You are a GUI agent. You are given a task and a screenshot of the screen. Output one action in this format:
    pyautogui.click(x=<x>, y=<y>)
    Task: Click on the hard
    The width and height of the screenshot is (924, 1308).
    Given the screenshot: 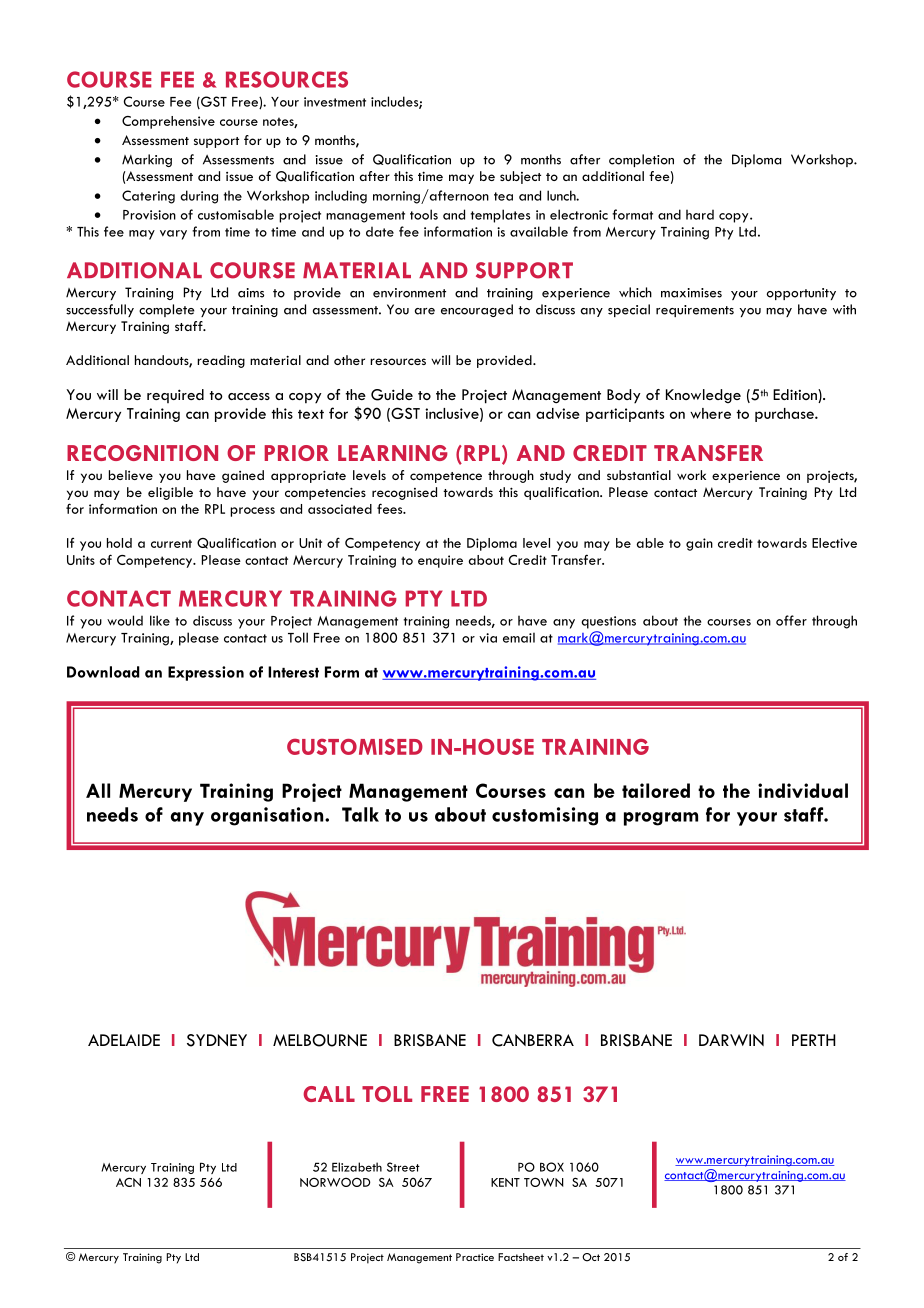 What is the action you would take?
    pyautogui.click(x=700, y=214)
